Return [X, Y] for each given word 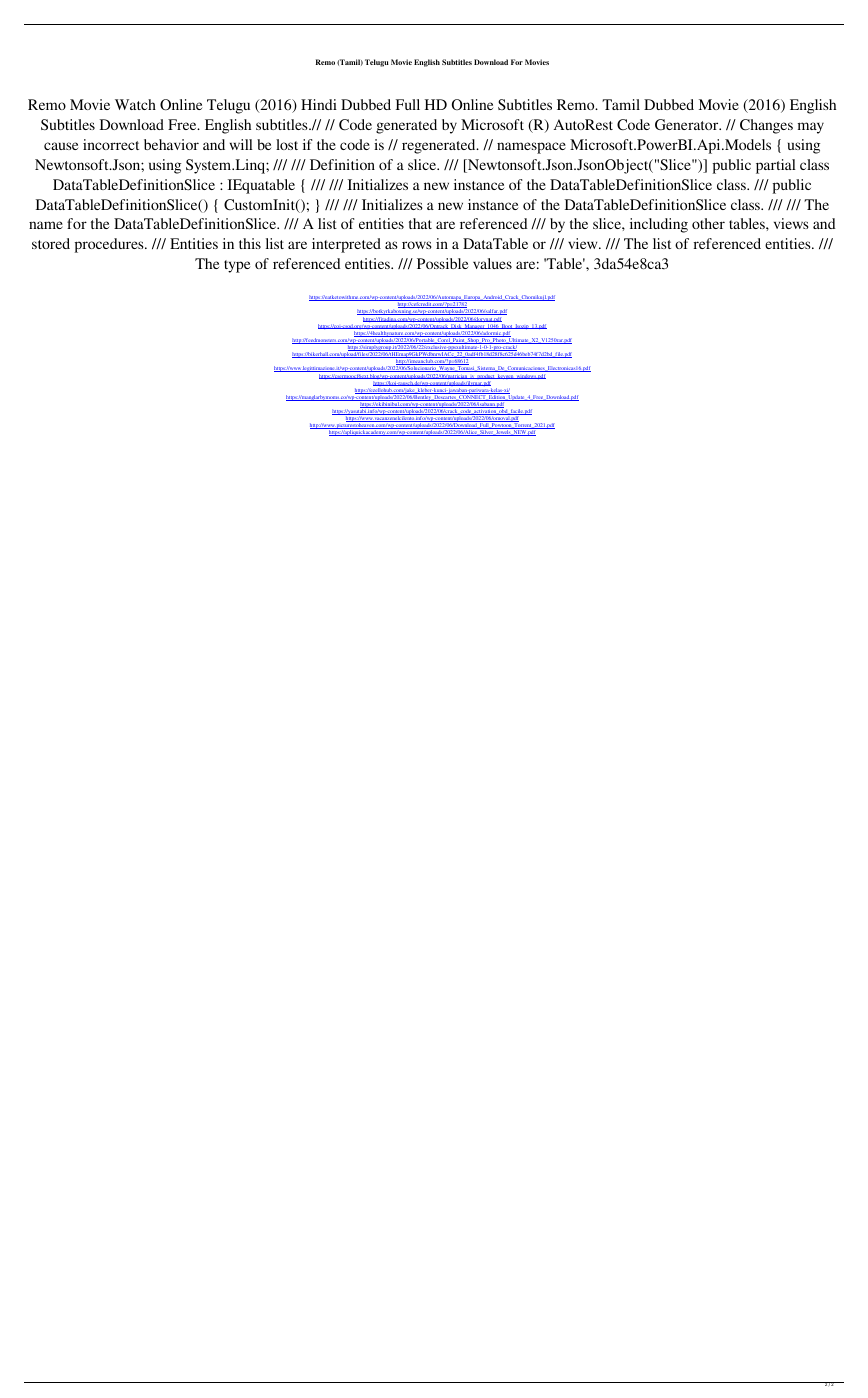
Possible [442, 263]
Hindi [319, 104]
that [420, 223]
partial [776, 166]
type [237, 266]
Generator [688, 124]
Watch [135, 104]
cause [61, 146]
